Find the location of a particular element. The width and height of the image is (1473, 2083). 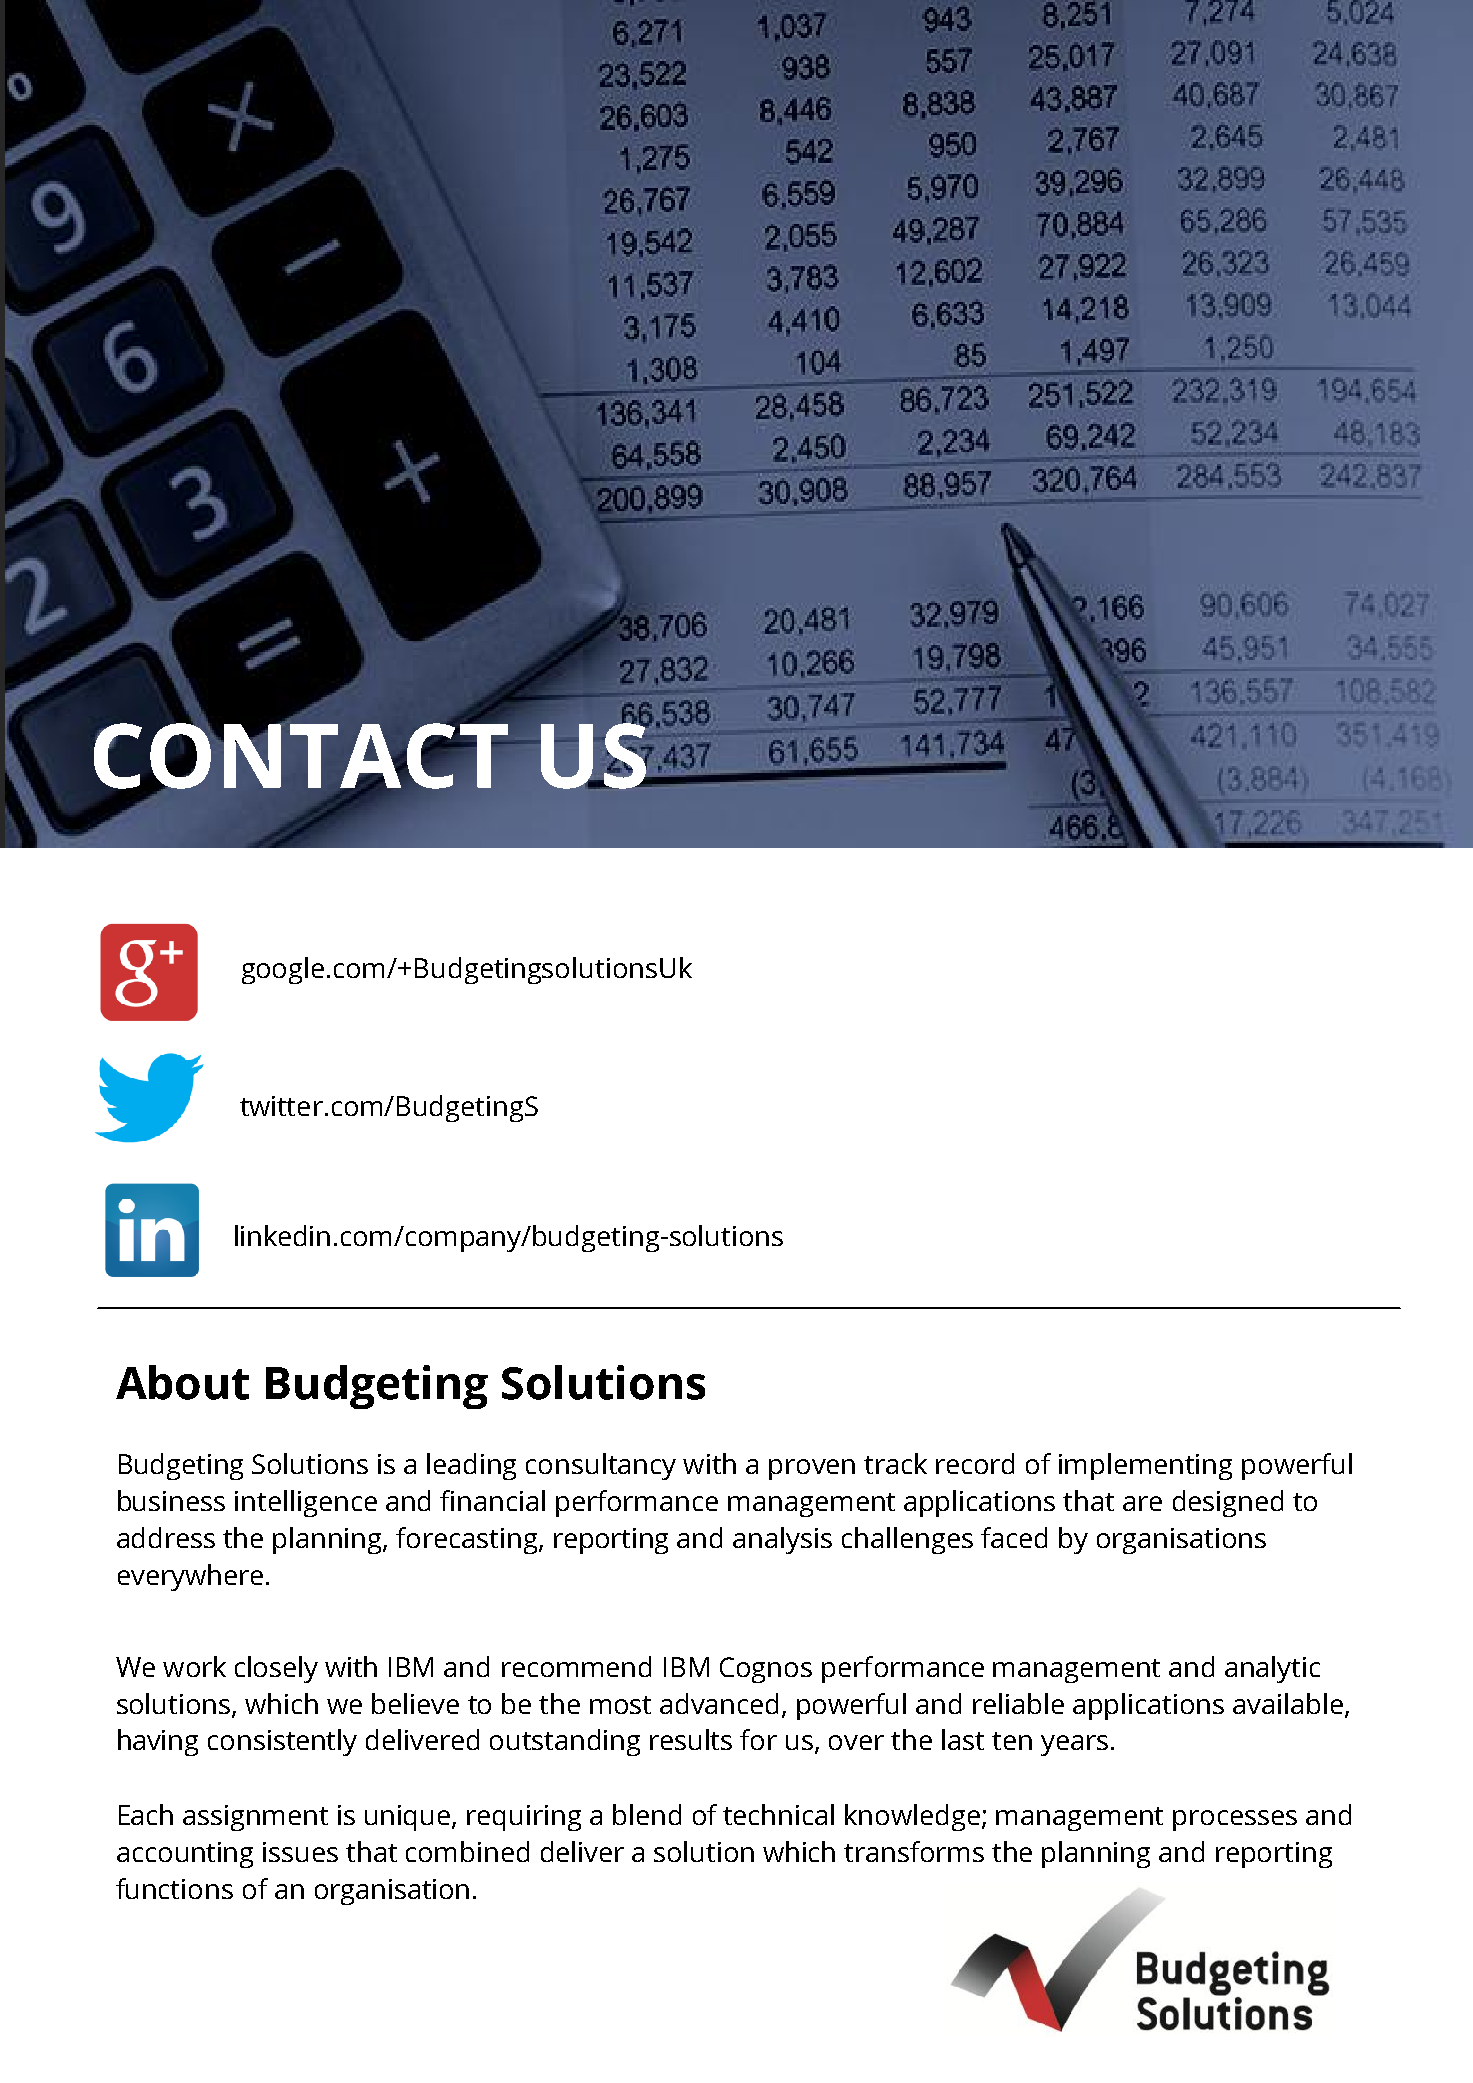

technical is located at coordinates (778, 1814).
